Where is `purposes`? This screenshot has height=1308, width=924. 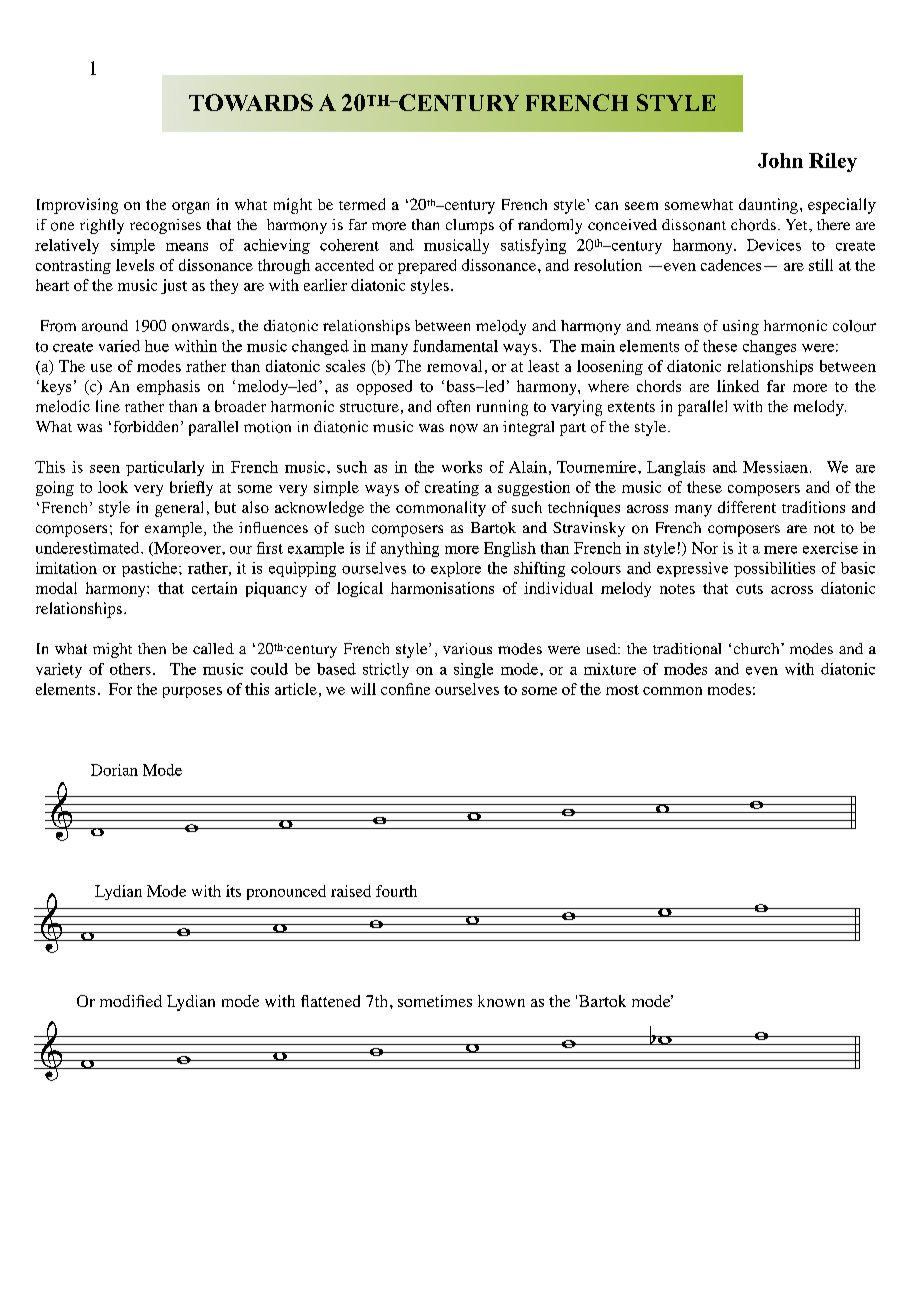 purposes is located at coordinates (192, 692).
